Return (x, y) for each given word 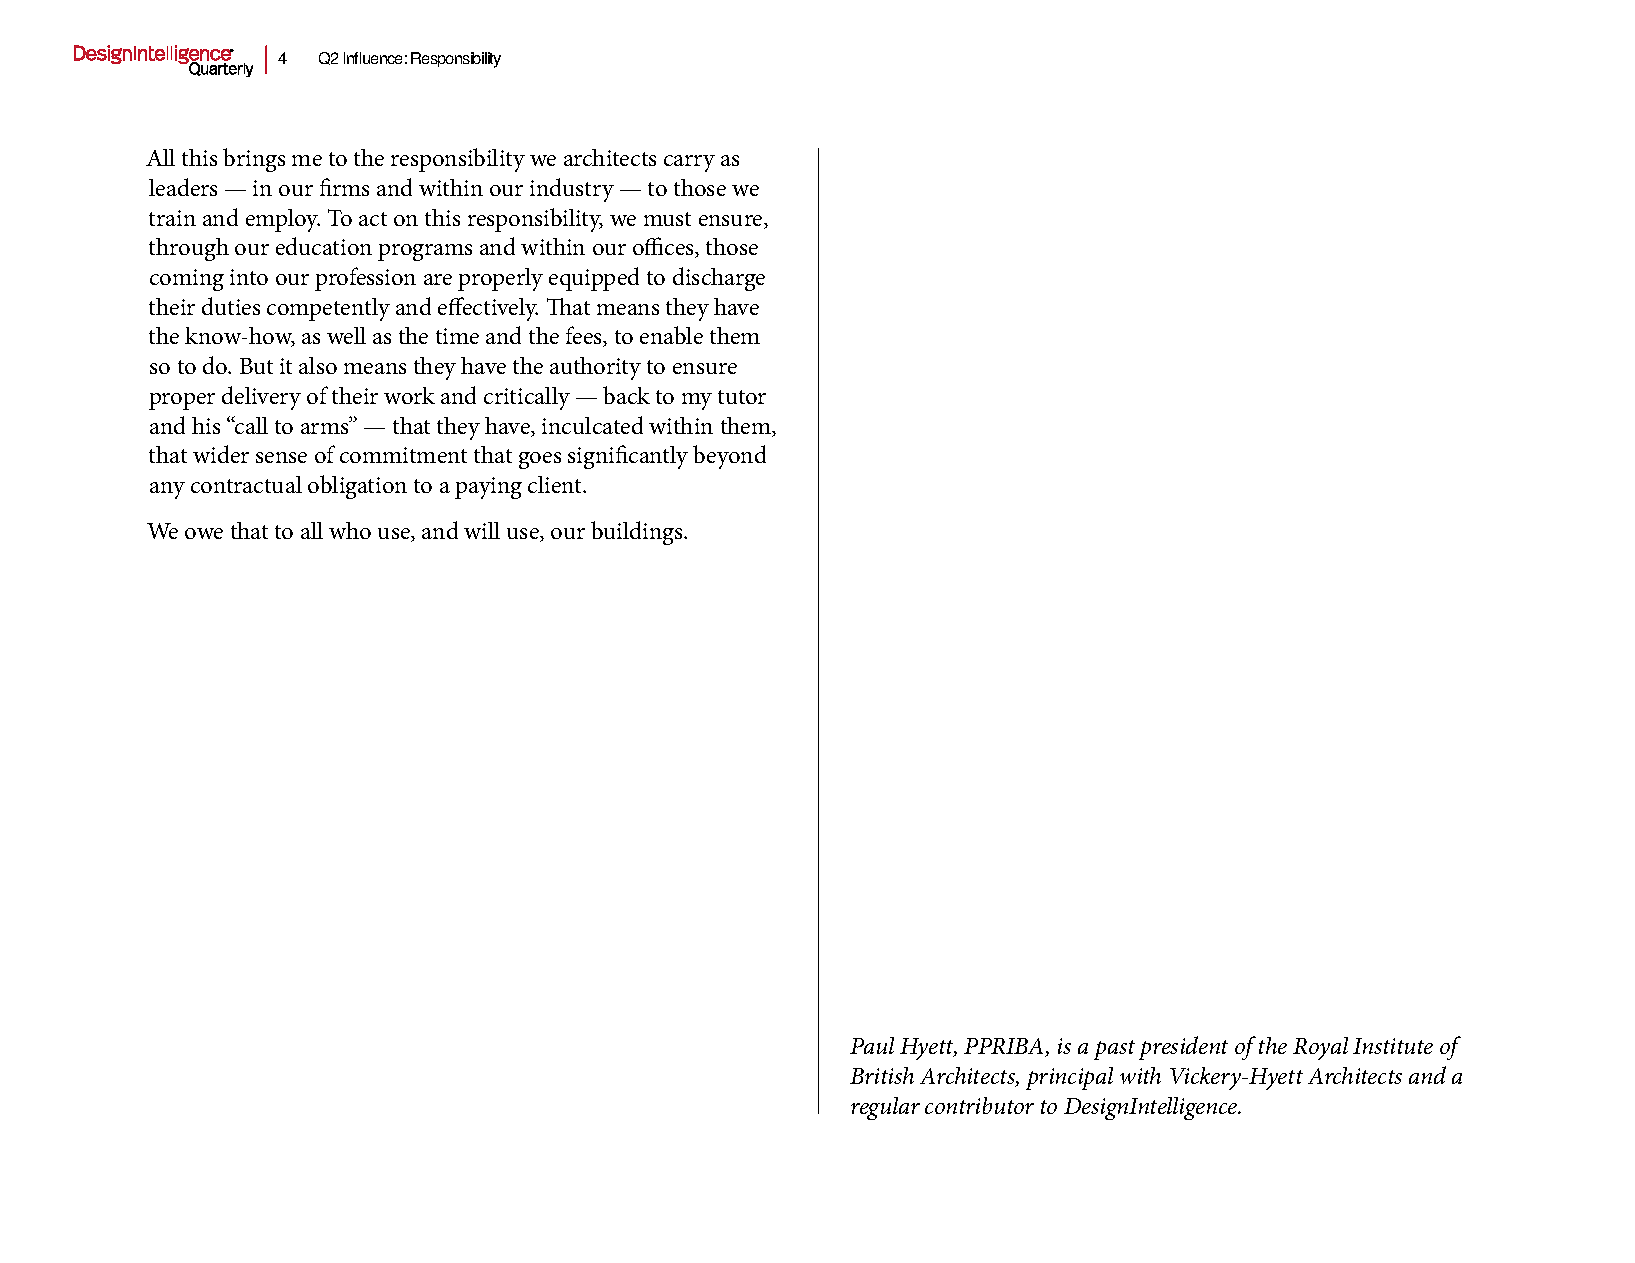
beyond (729, 457)
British (882, 1075)
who (350, 530)
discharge (719, 279)
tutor (742, 397)
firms (344, 187)
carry (689, 163)
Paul (872, 1045)
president (1183, 1048)
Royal (1320, 1048)
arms (326, 427)
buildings (638, 533)
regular (885, 1108)
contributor (979, 1105)
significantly (628, 457)
